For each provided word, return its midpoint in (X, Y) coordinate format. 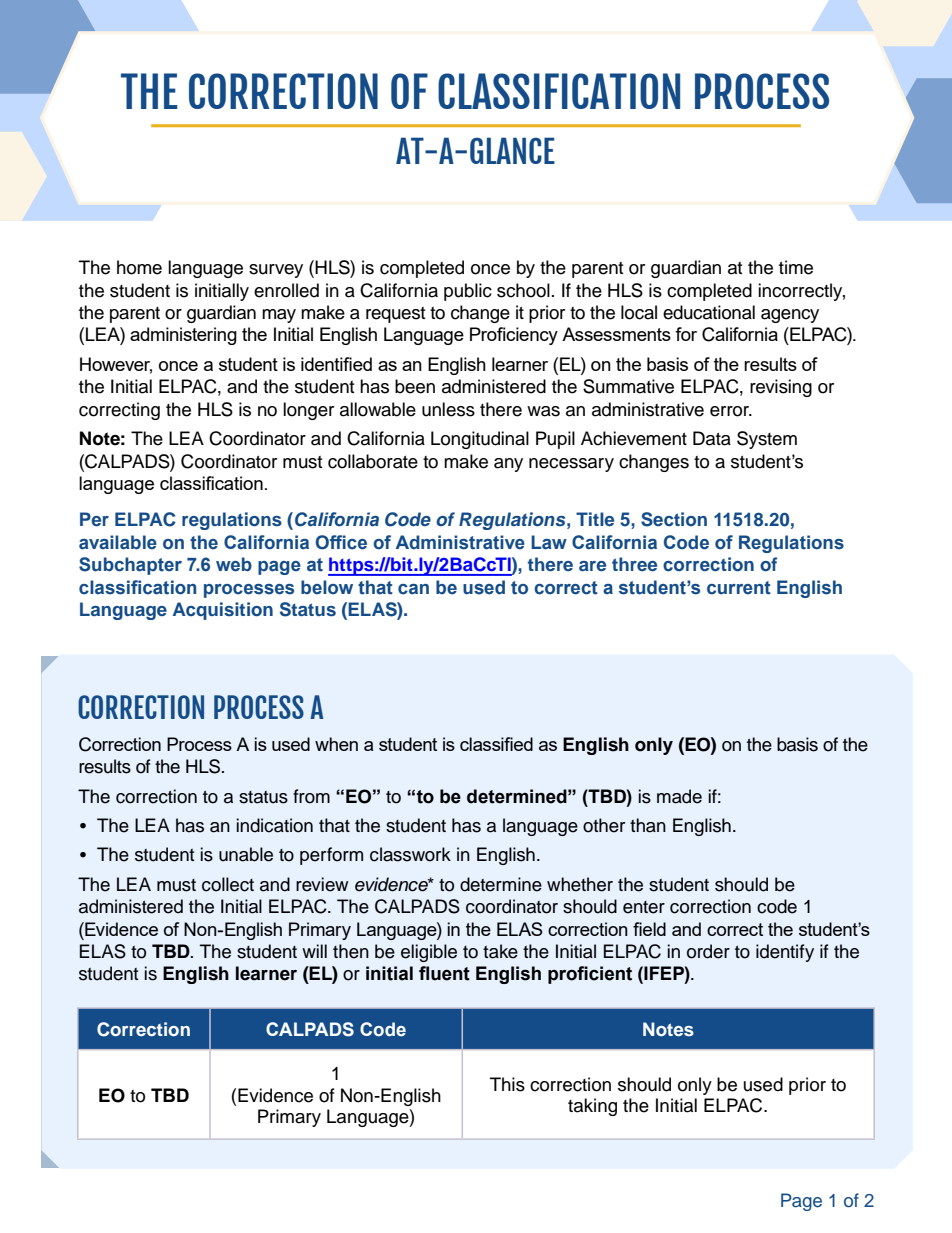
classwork (410, 854)
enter (644, 907)
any (508, 465)
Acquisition (223, 611)
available (118, 542)
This (507, 1084)
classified (496, 744)
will (314, 951)
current (739, 588)
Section (674, 519)
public (468, 292)
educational (709, 312)
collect (228, 884)
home (139, 267)
